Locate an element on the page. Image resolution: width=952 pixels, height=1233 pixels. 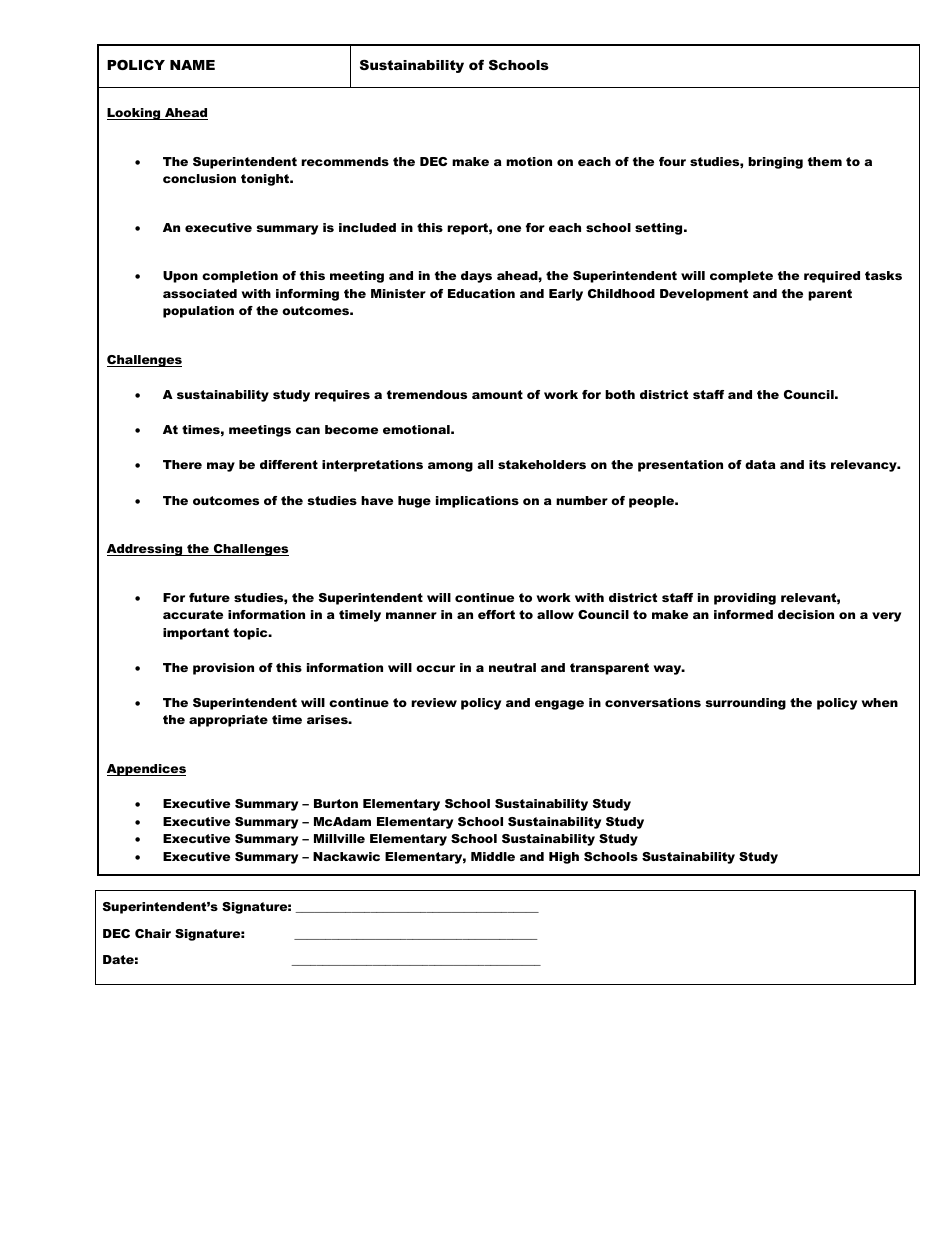
decision is located at coordinates (806, 614).
